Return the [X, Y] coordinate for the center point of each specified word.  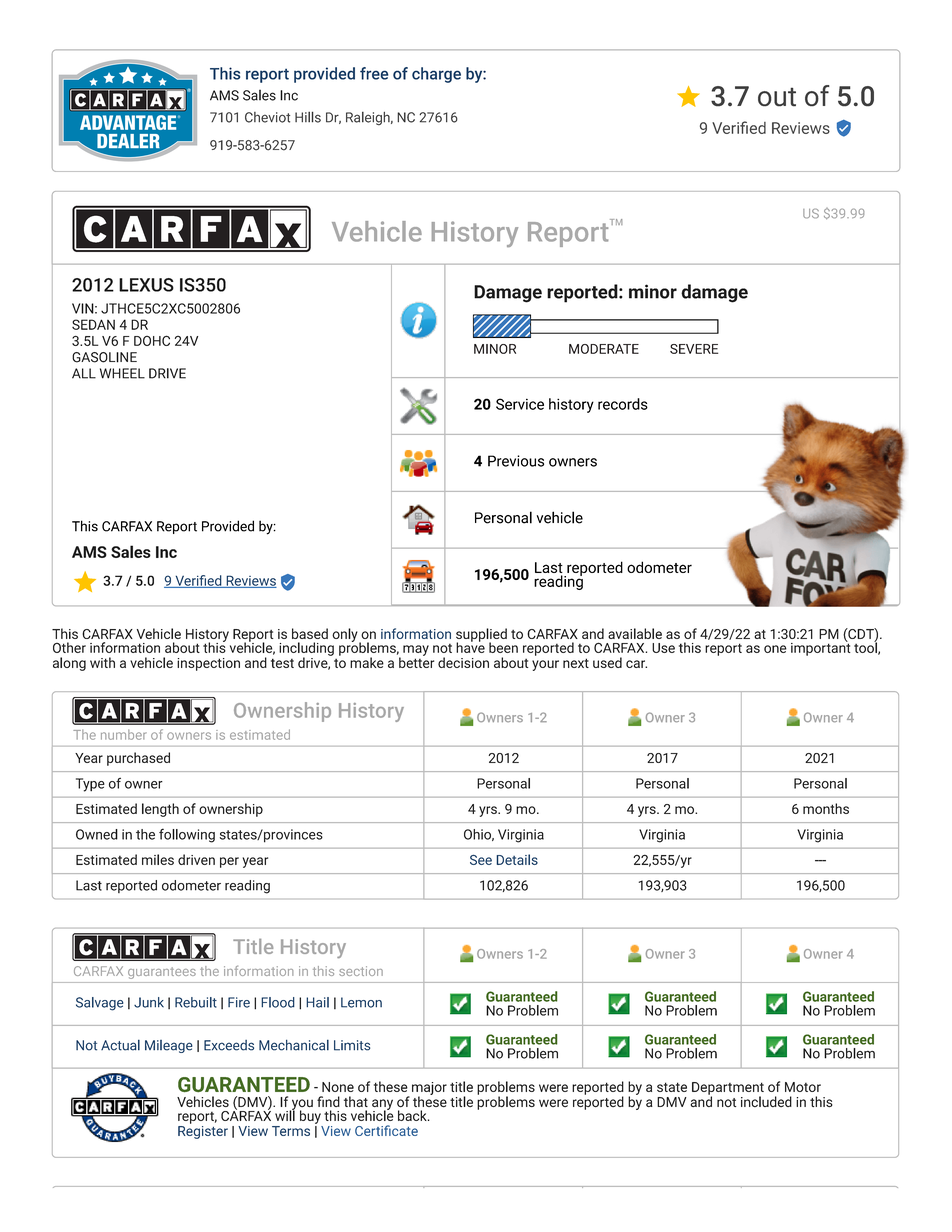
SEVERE [694, 349]
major [429, 1089]
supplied [481, 636]
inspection [208, 664]
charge [436, 75]
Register [203, 1131]
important [820, 648]
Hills [308, 117]
